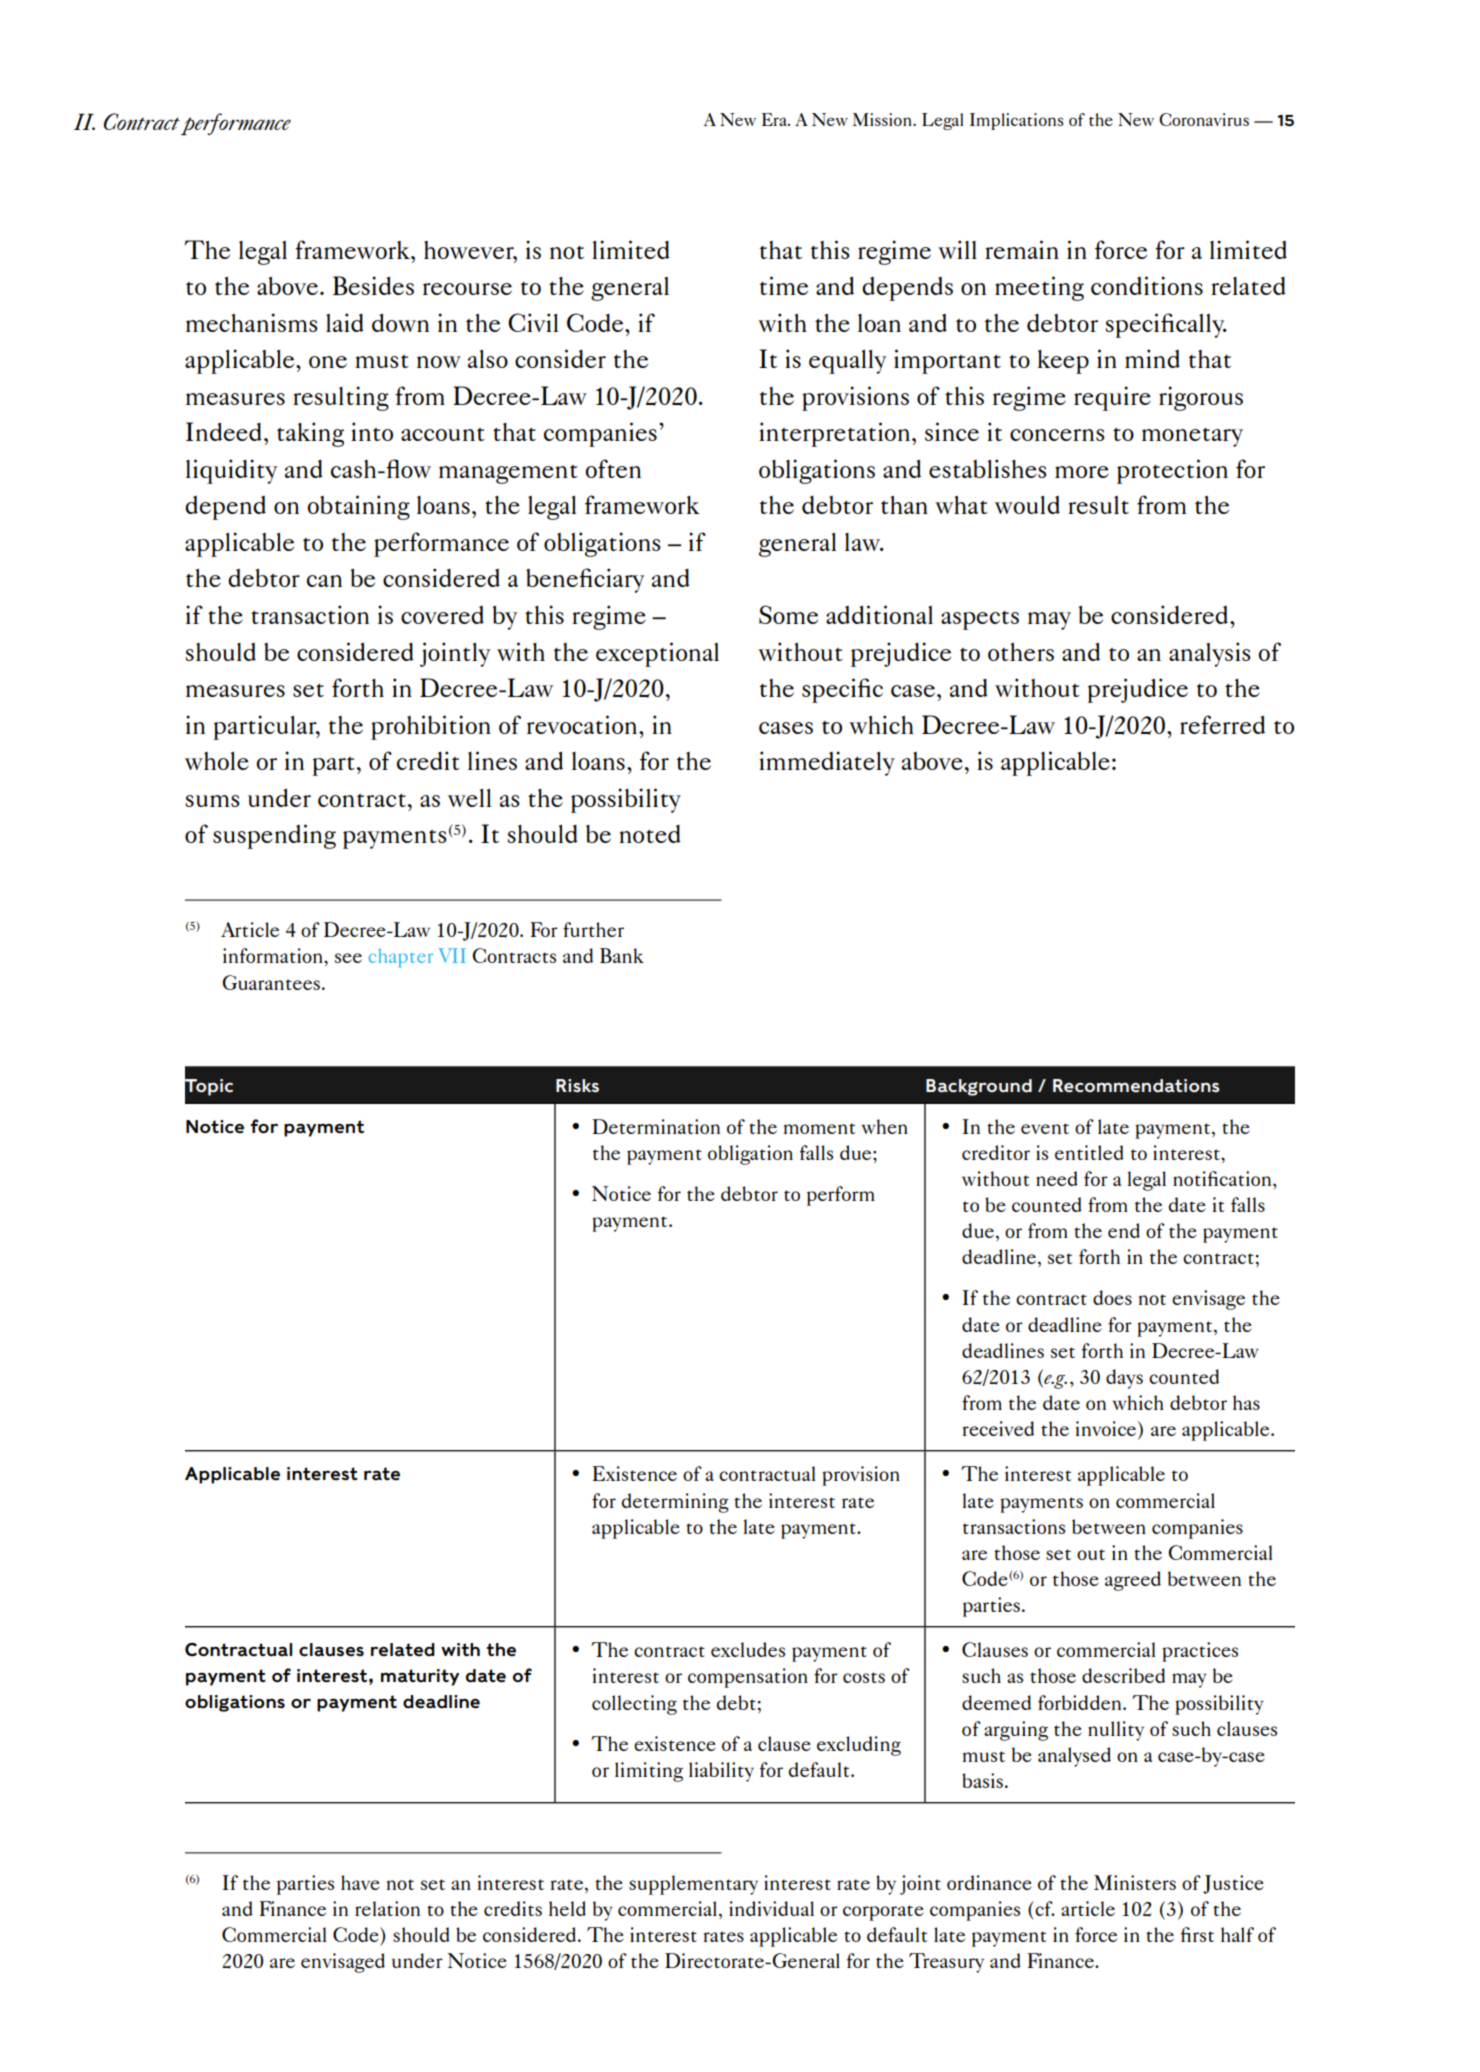  Describe the element at coordinates (373, 285) in the image. I see `Besides` at that location.
